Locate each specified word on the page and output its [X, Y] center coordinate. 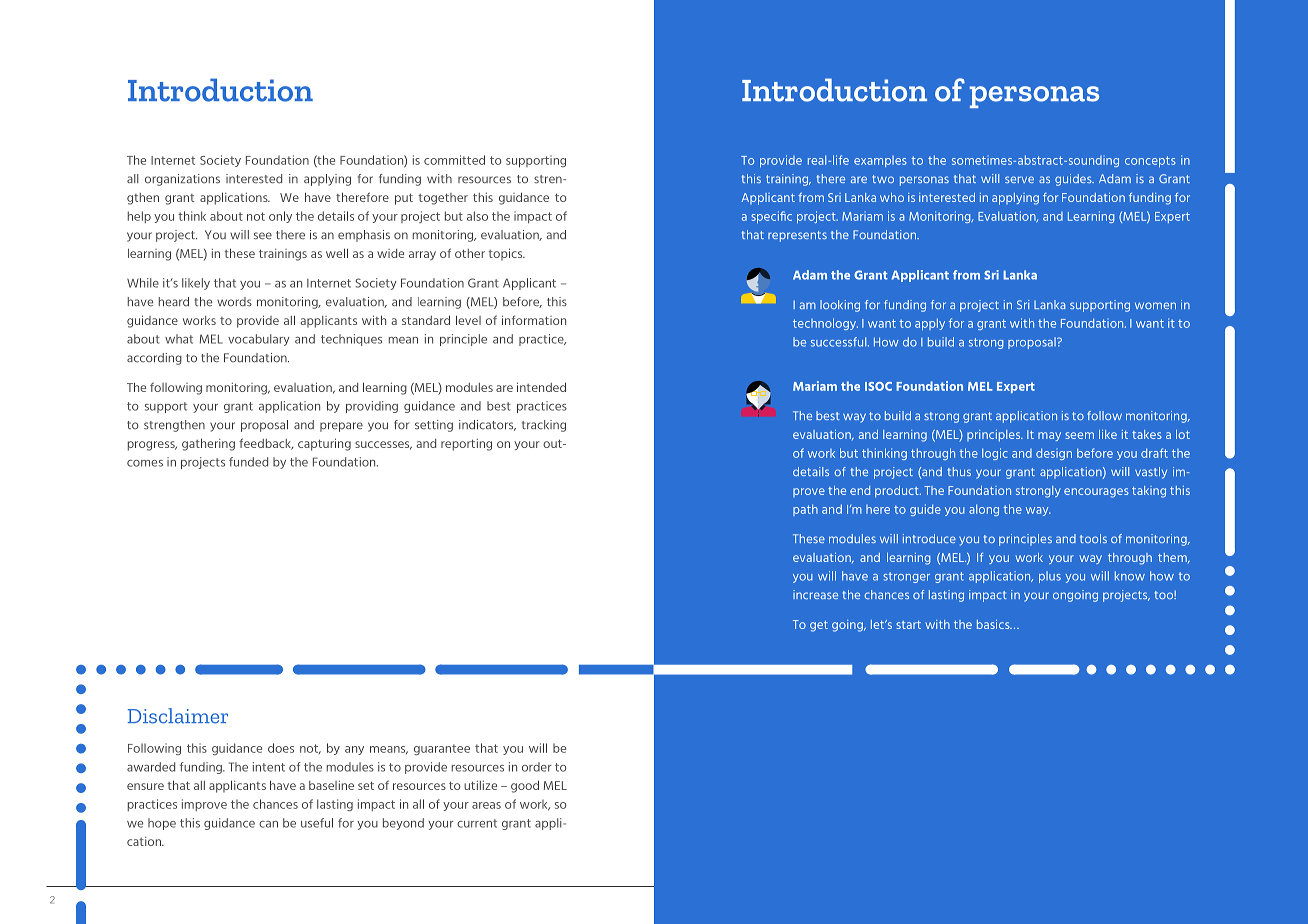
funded [248, 462]
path [805, 510]
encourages [1096, 493]
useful [317, 823]
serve [1019, 179]
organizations [182, 180]
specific [771, 217]
